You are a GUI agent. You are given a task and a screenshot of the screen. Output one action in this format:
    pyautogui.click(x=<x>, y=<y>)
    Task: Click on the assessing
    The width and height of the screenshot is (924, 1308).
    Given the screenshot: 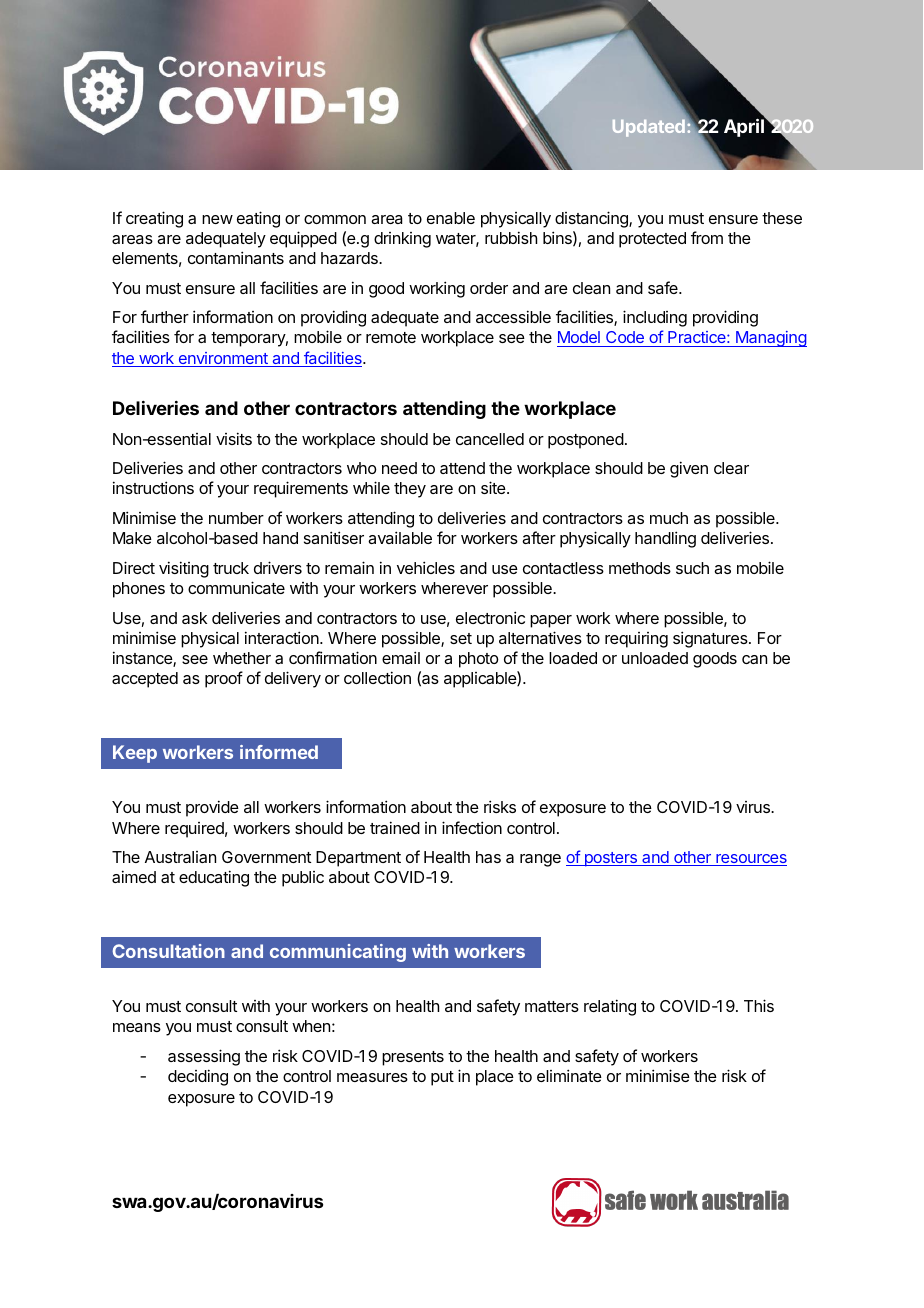 What is the action you would take?
    pyautogui.click(x=204, y=1057)
